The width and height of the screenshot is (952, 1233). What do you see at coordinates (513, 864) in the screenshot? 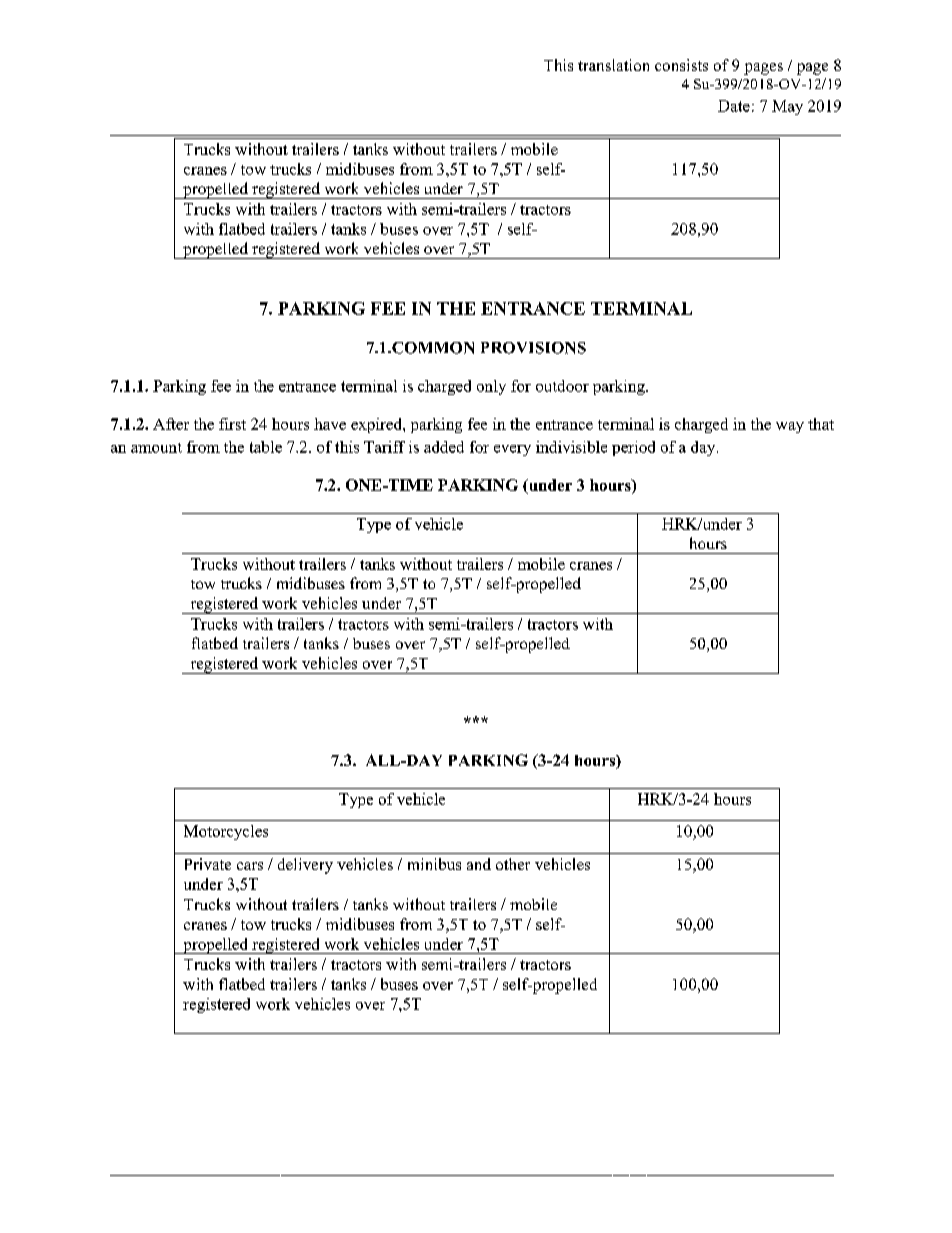
I see `other` at bounding box center [513, 864].
